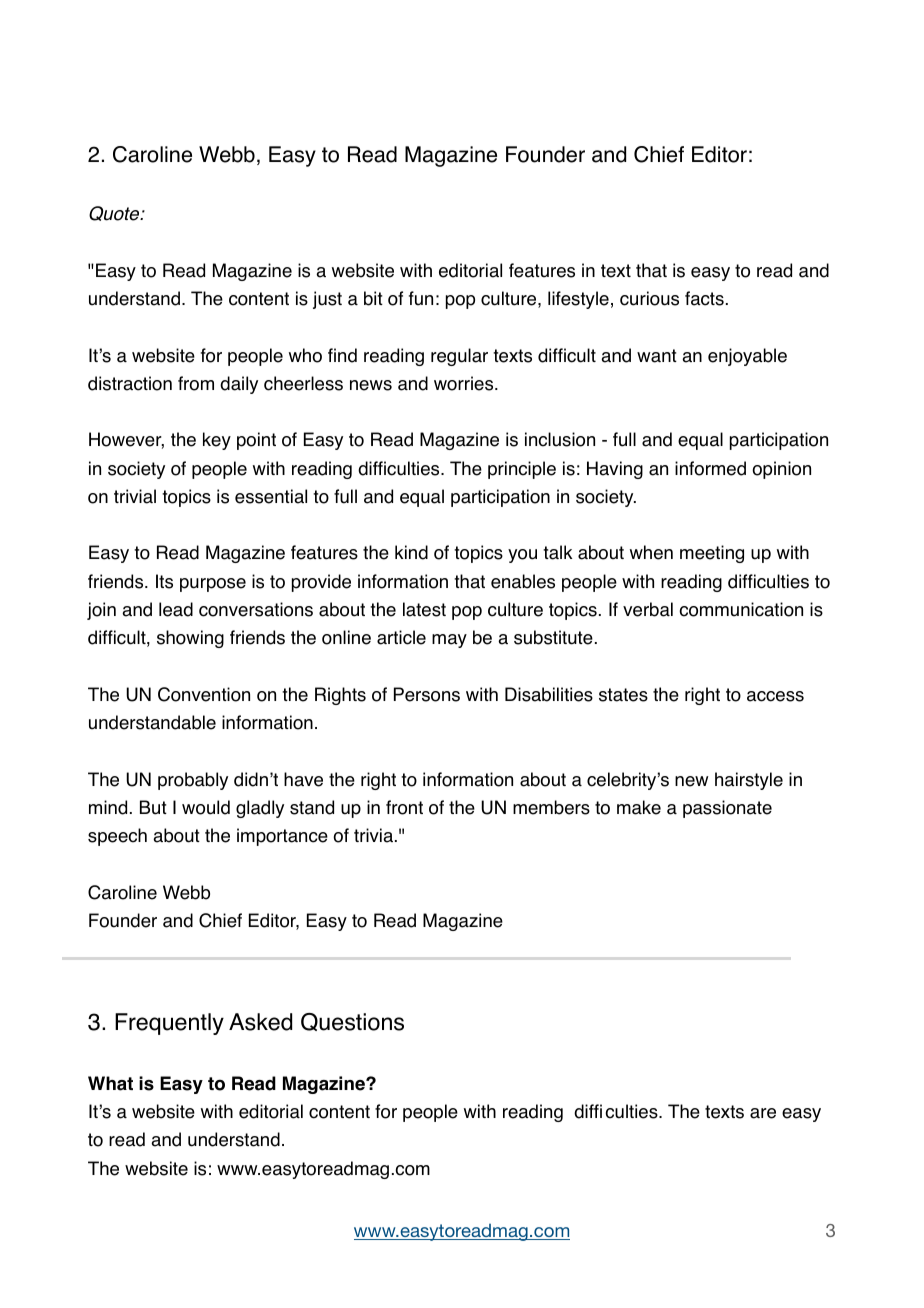  Describe the element at coordinates (727, 809) in the image. I see `passionate` at that location.
